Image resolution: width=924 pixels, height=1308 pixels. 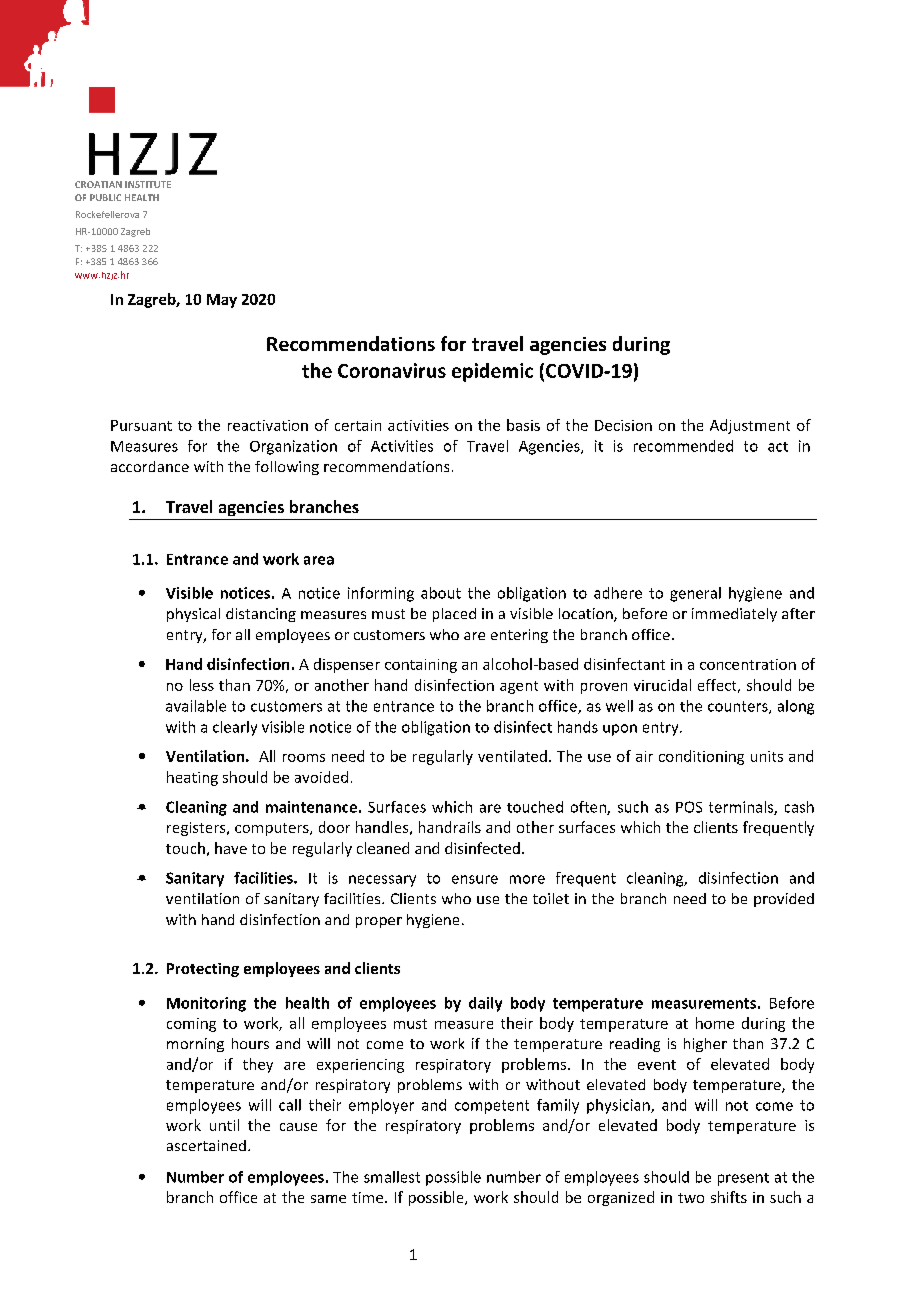 What do you see at coordinates (202, 685) in the screenshot?
I see `less` at bounding box center [202, 685].
